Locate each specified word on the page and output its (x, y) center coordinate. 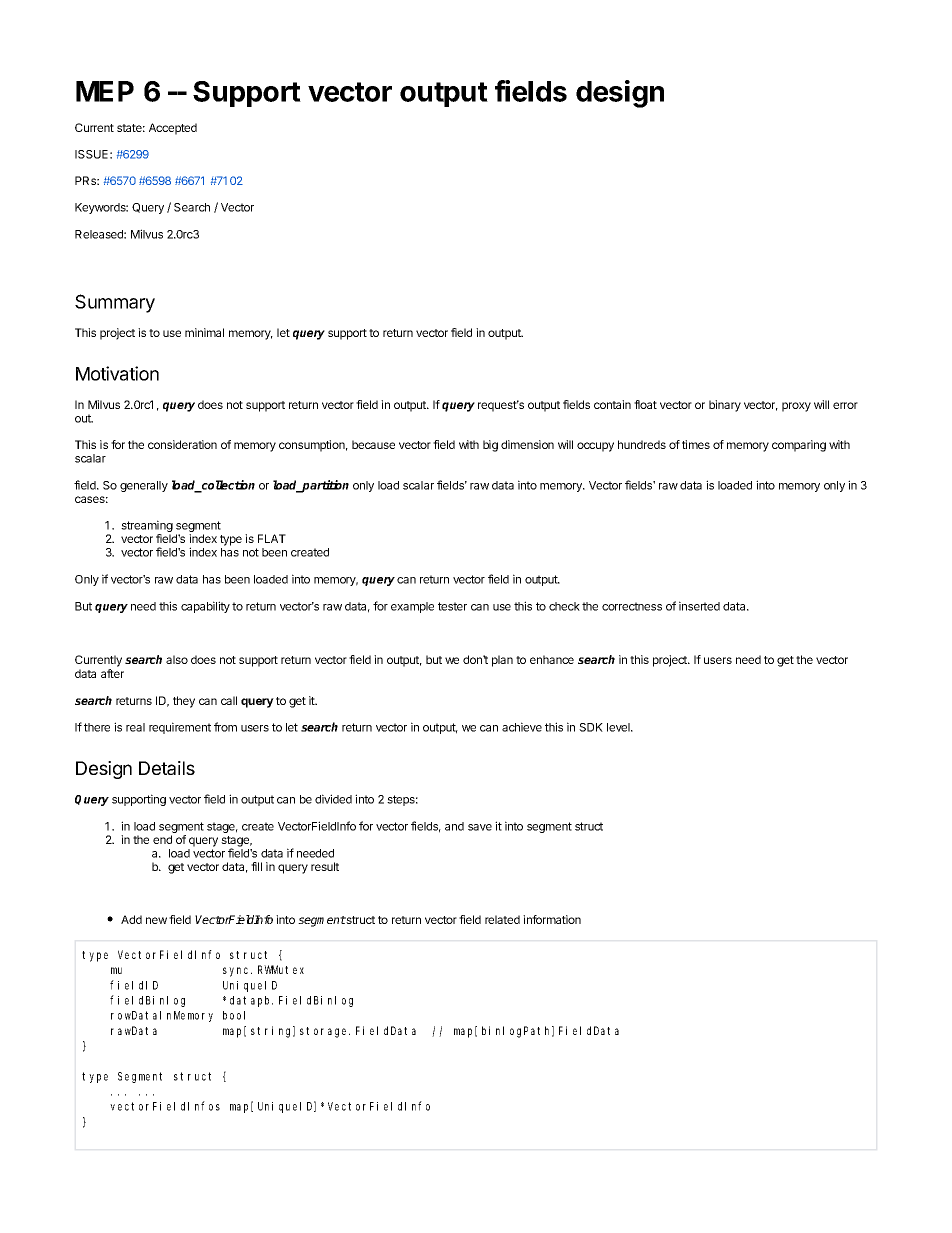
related (502, 919)
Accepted (173, 129)
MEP (105, 91)
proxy (796, 407)
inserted (699, 606)
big (490, 446)
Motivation (117, 373)
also (177, 659)
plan (502, 661)
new (156, 920)
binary (725, 406)
